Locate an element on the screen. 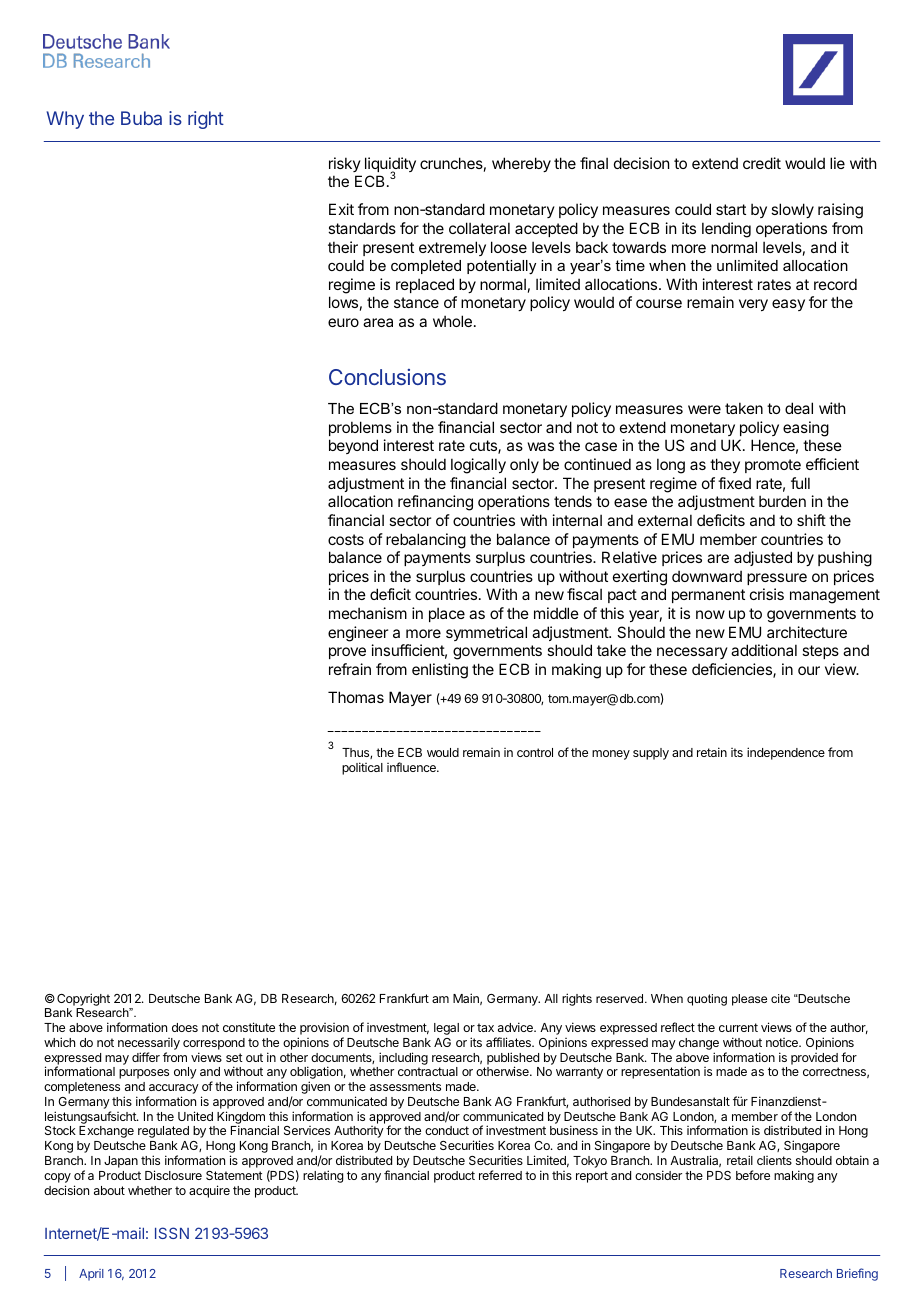  easing is located at coordinates (806, 429).
